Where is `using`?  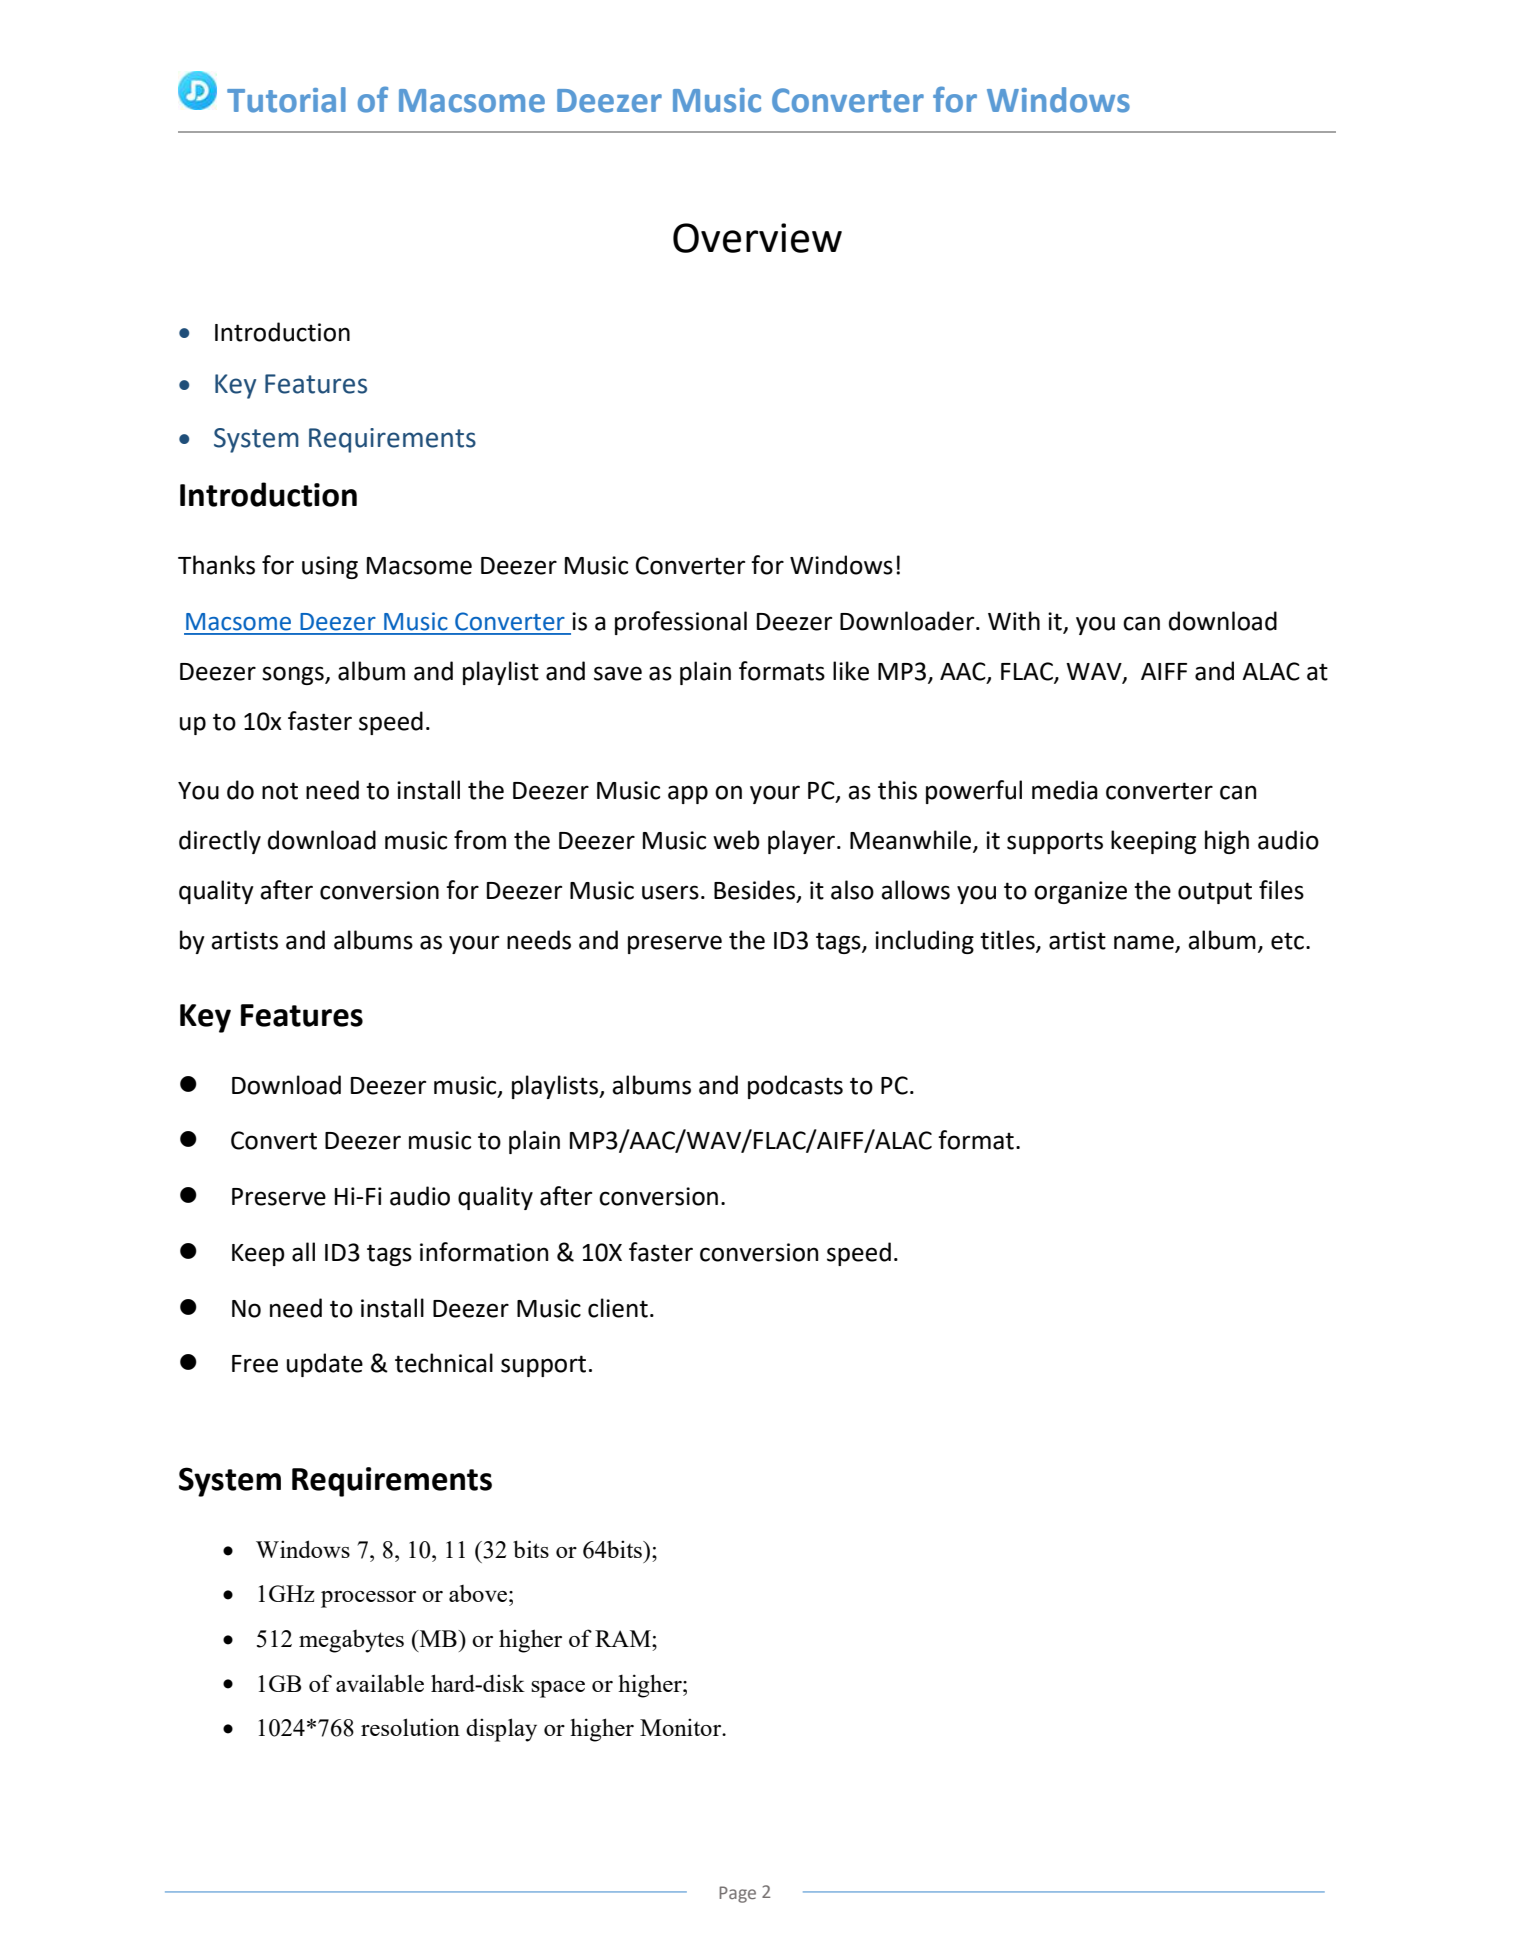
using is located at coordinates (330, 567).
